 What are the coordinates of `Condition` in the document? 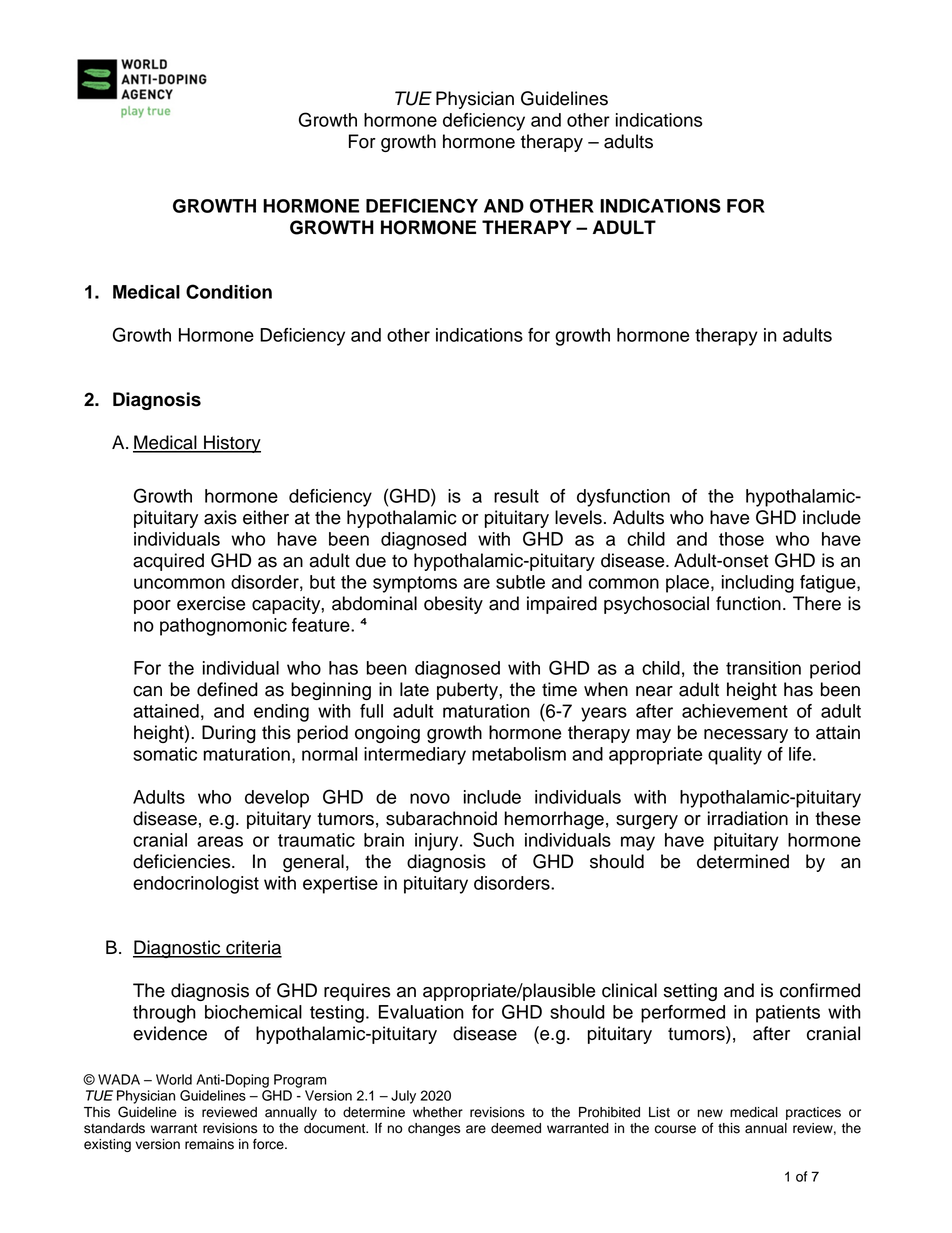 It's located at (229, 291).
